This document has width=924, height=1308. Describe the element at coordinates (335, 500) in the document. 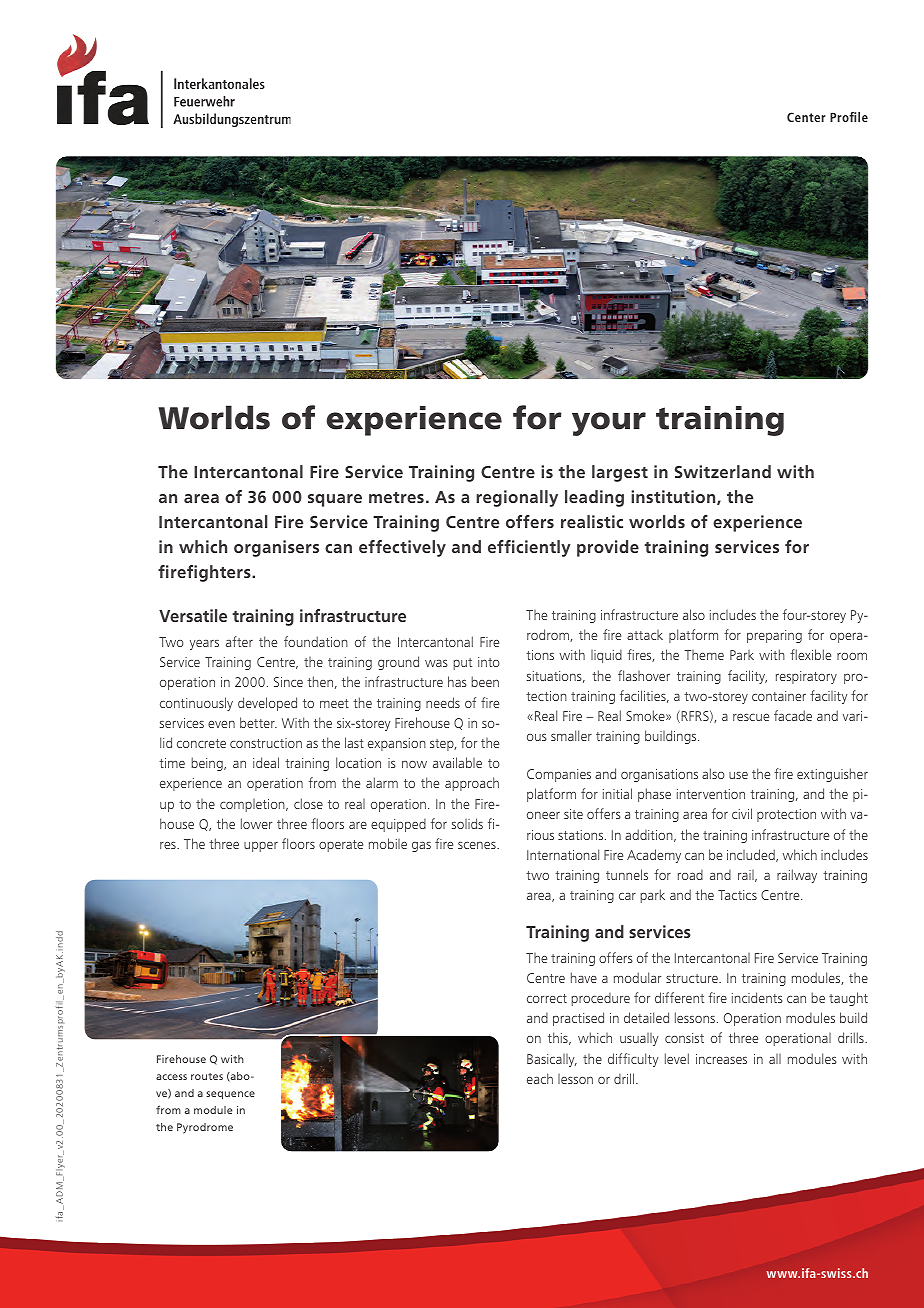

I see `square` at that location.
